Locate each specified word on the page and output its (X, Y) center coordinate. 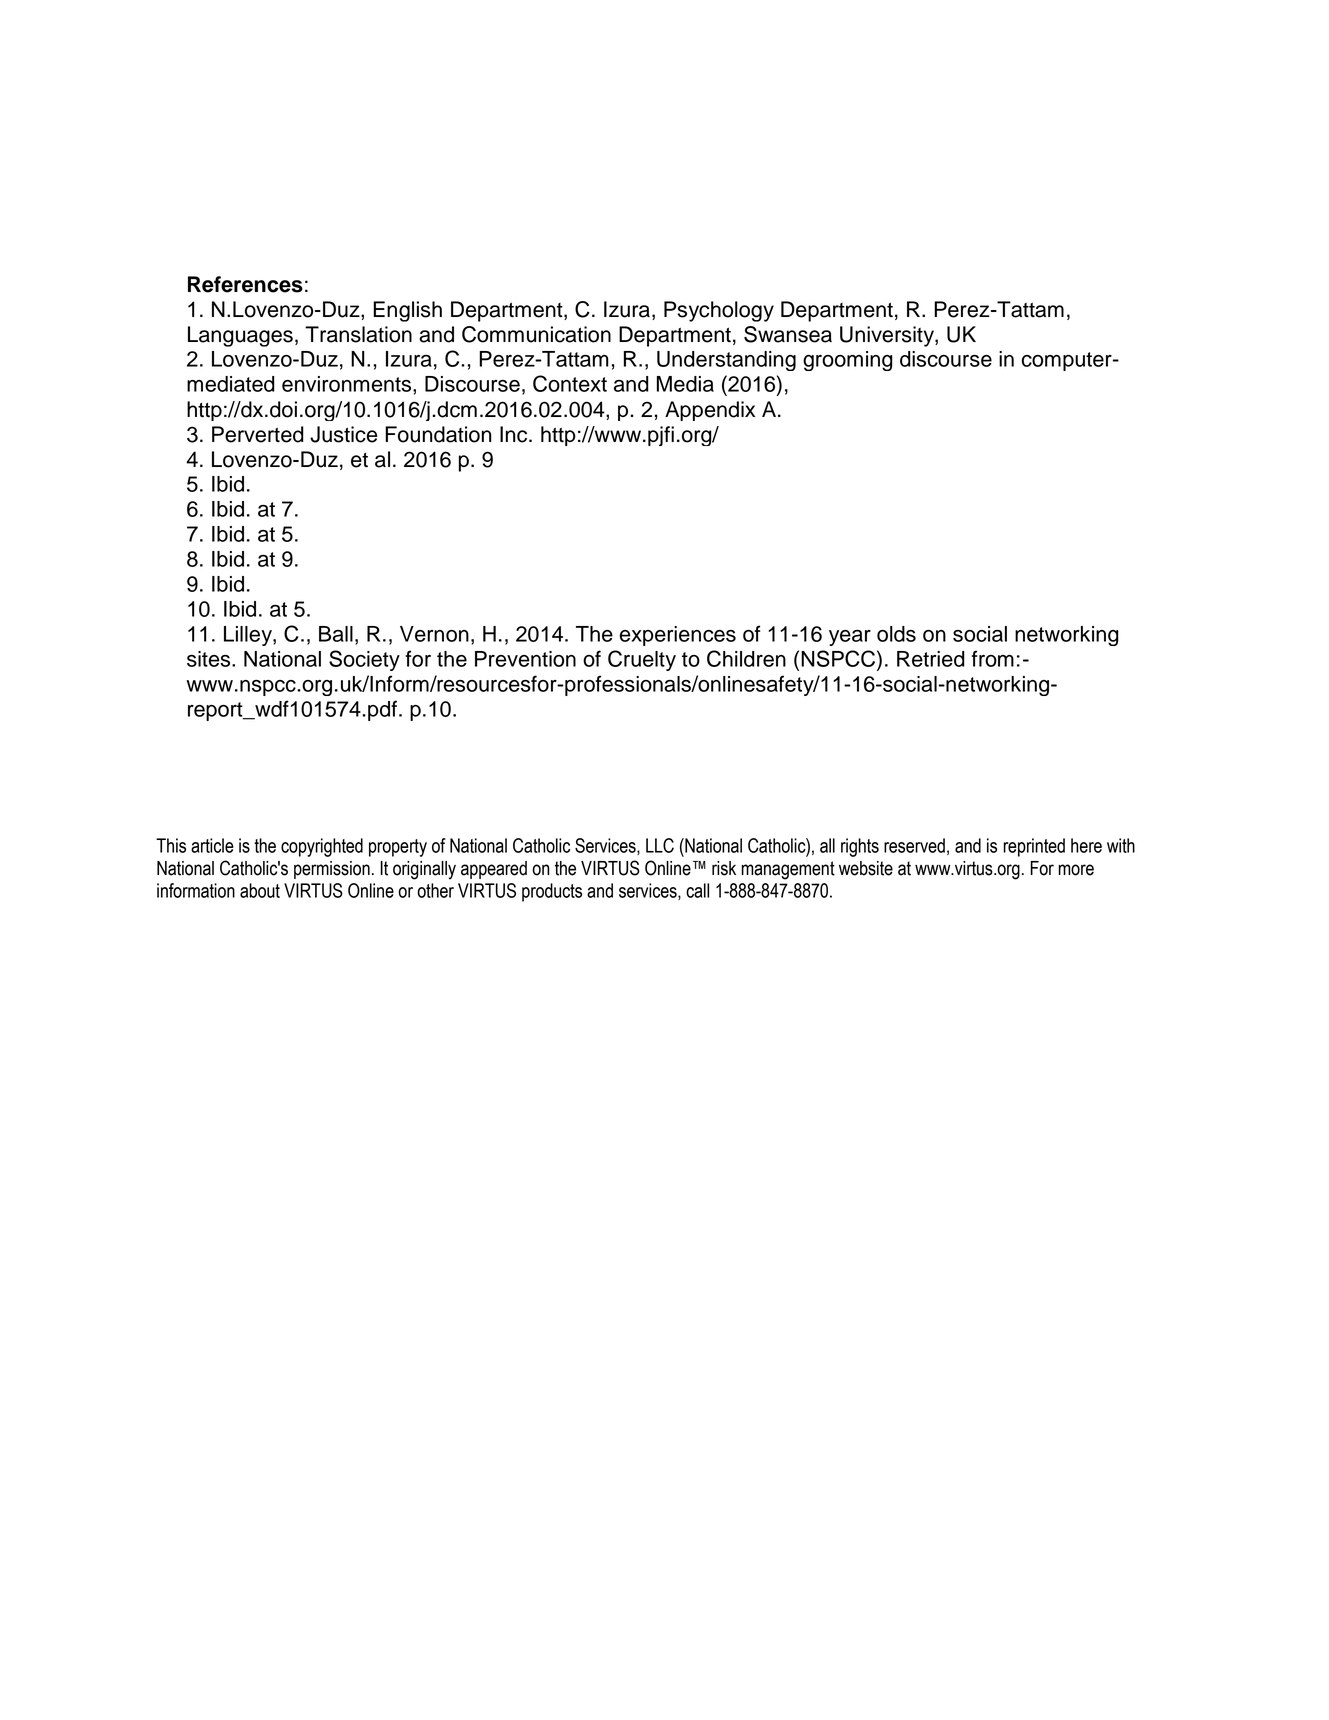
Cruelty (642, 660)
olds (896, 634)
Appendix (710, 411)
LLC (660, 845)
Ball (336, 634)
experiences (678, 636)
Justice (343, 434)
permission (332, 870)
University (888, 336)
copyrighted (322, 847)
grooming (848, 361)
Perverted (258, 434)
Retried (931, 659)
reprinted (1034, 847)
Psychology (719, 311)
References (245, 284)
